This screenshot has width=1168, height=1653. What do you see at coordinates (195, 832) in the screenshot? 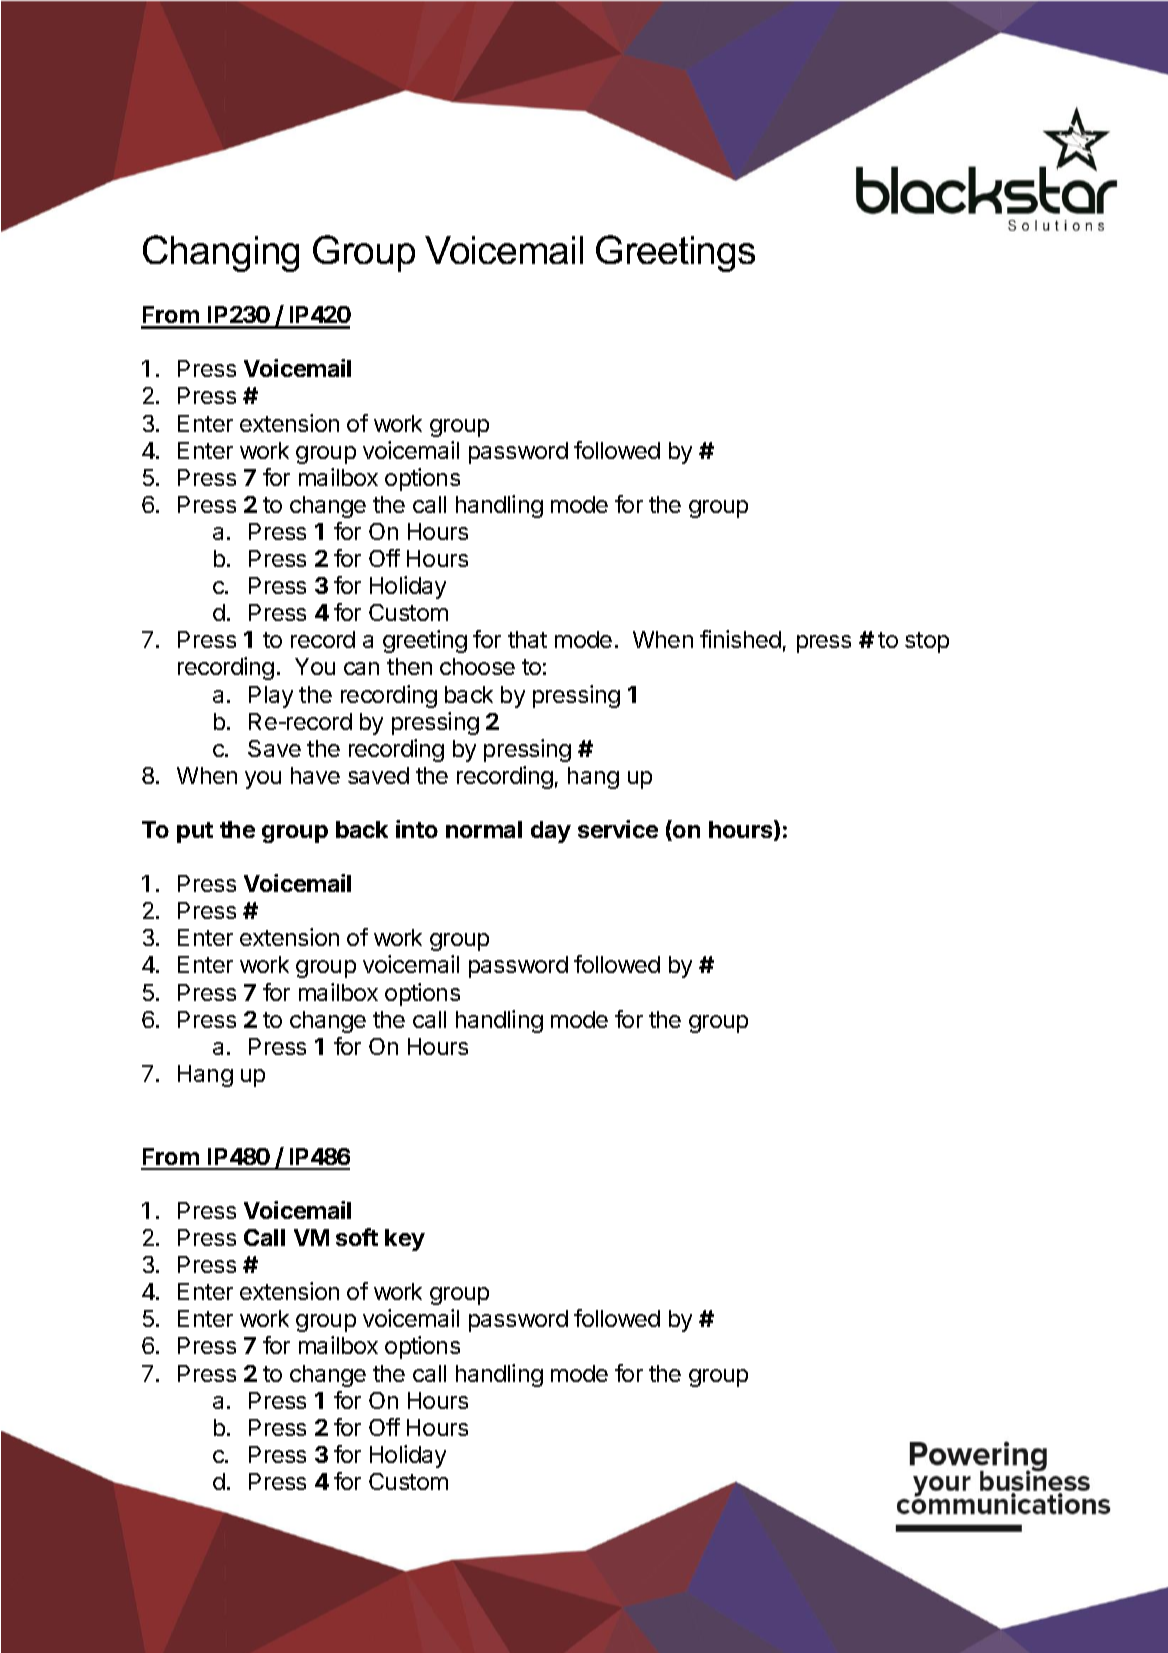
I see `put` at bounding box center [195, 832].
